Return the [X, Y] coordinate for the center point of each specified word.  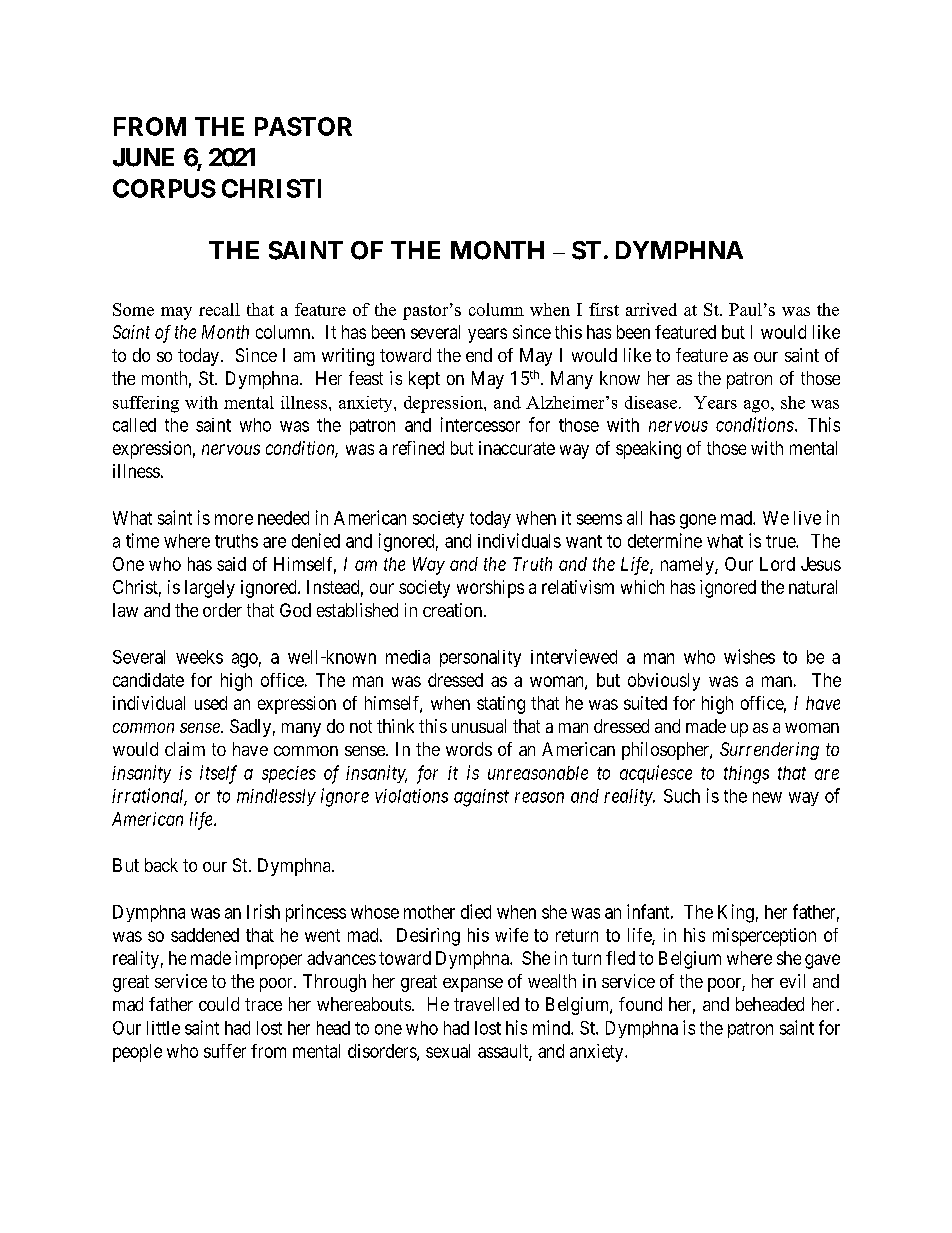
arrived [651, 309]
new [767, 797]
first [604, 309]
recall [219, 309]
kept [424, 380]
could [219, 1004]
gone [698, 521]
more [234, 519]
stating [501, 705]
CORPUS [164, 188]
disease [652, 402]
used [211, 703]
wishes [749, 656]
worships [490, 589]
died [476, 911]
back [161, 865]
